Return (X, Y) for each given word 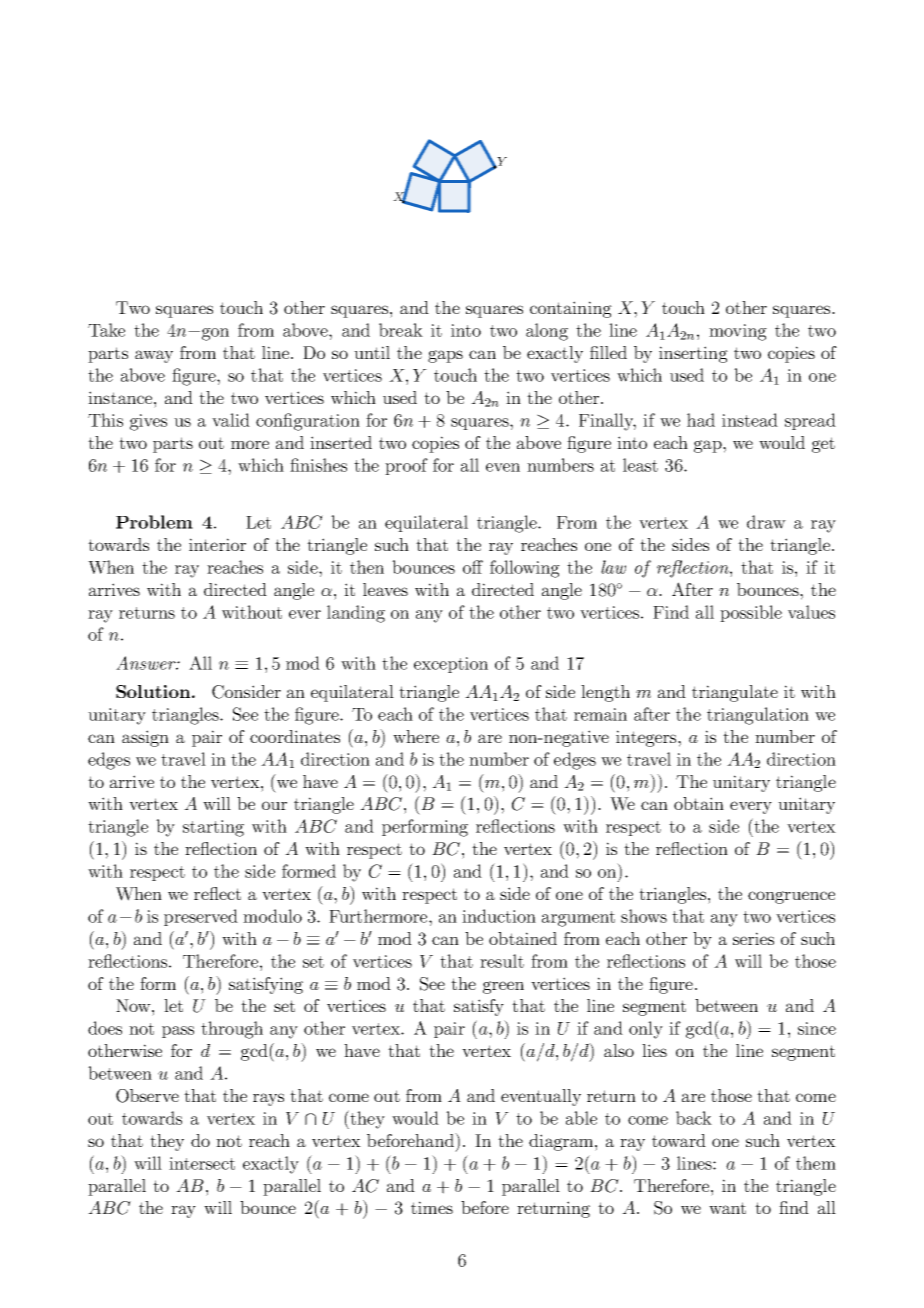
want (727, 1208)
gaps (445, 356)
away (154, 356)
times (432, 1207)
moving (738, 332)
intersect (202, 1163)
